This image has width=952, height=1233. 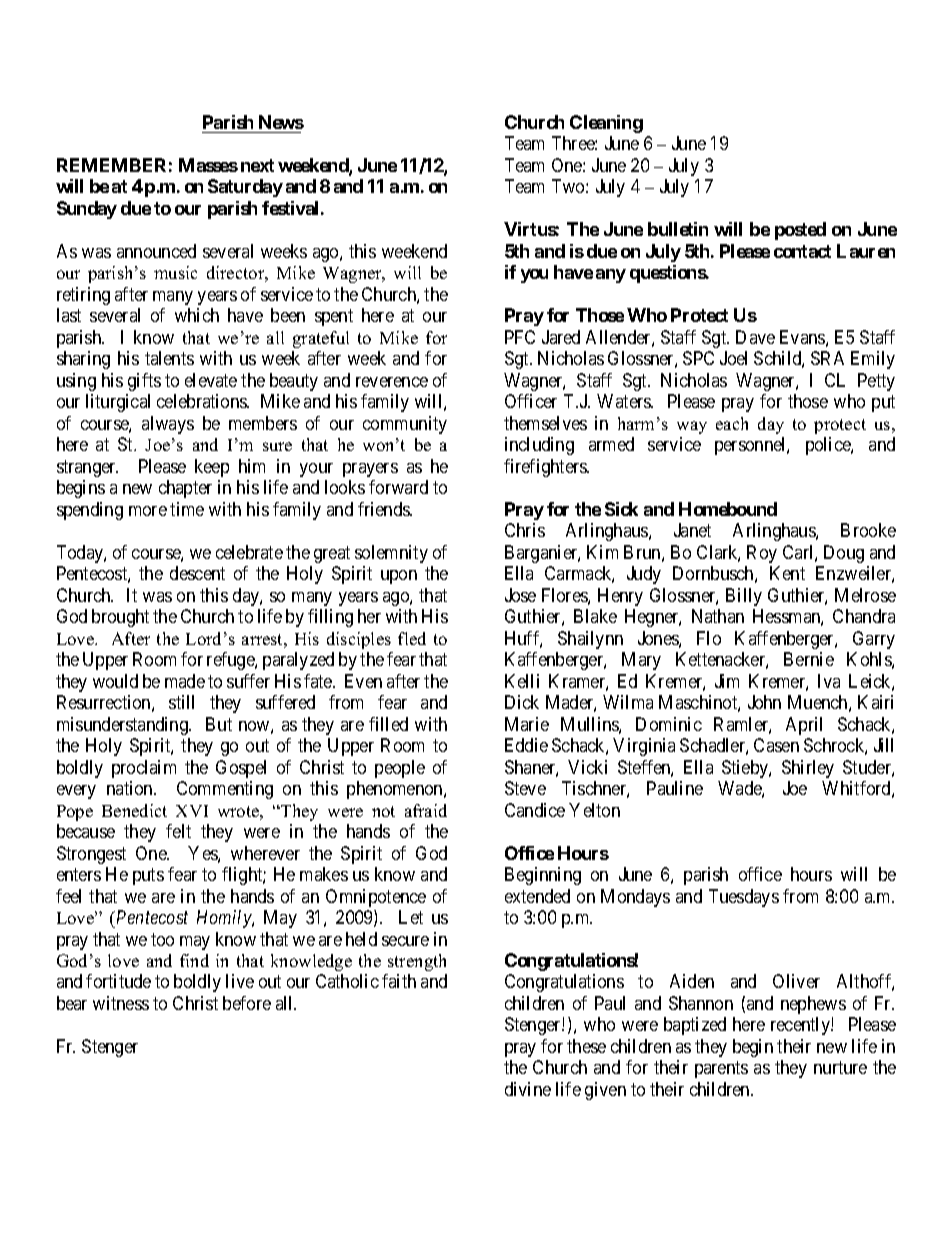 I want to click on Shirley, so click(x=808, y=769).
